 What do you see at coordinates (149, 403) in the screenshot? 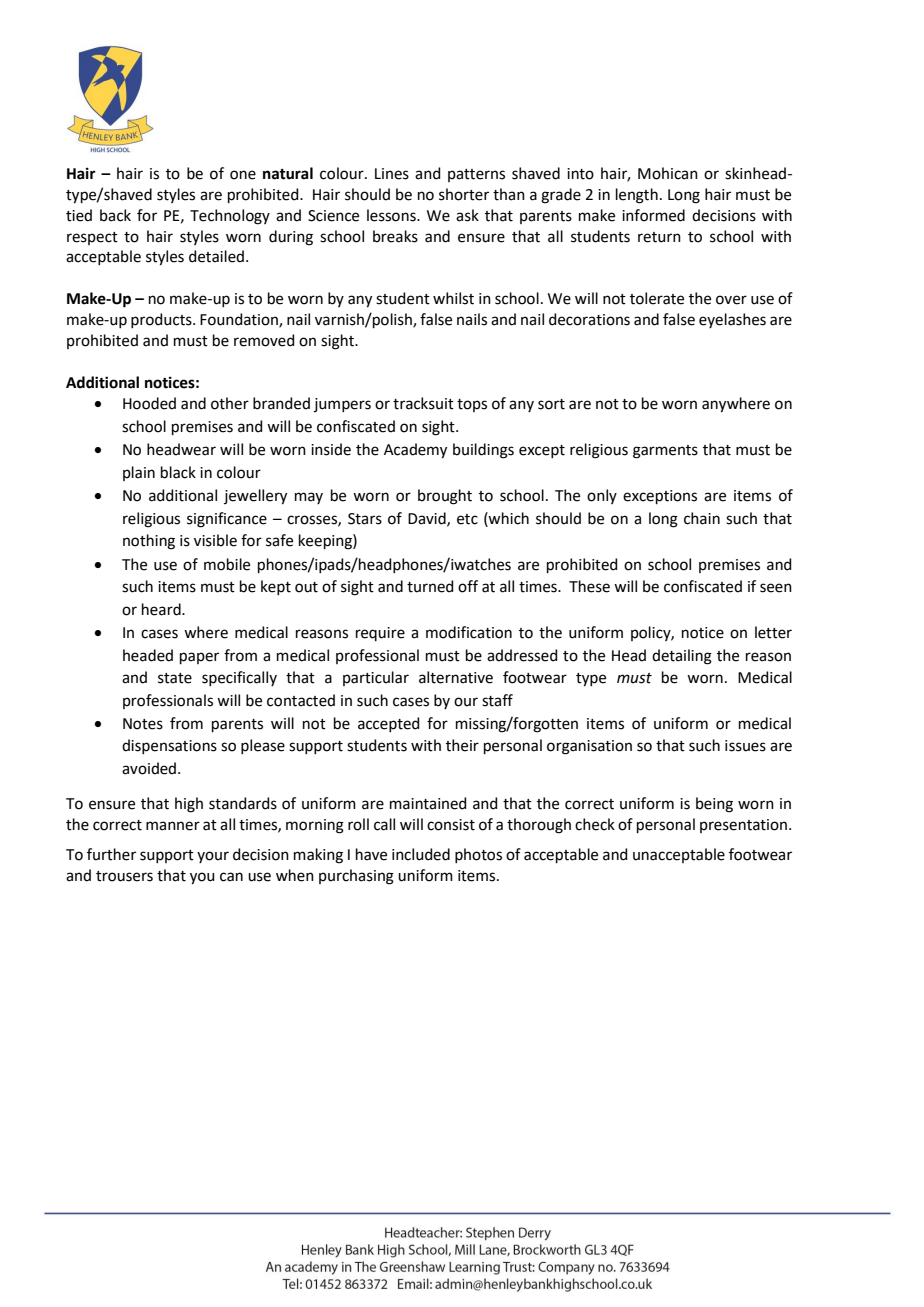
I see `Hooded` at bounding box center [149, 403].
